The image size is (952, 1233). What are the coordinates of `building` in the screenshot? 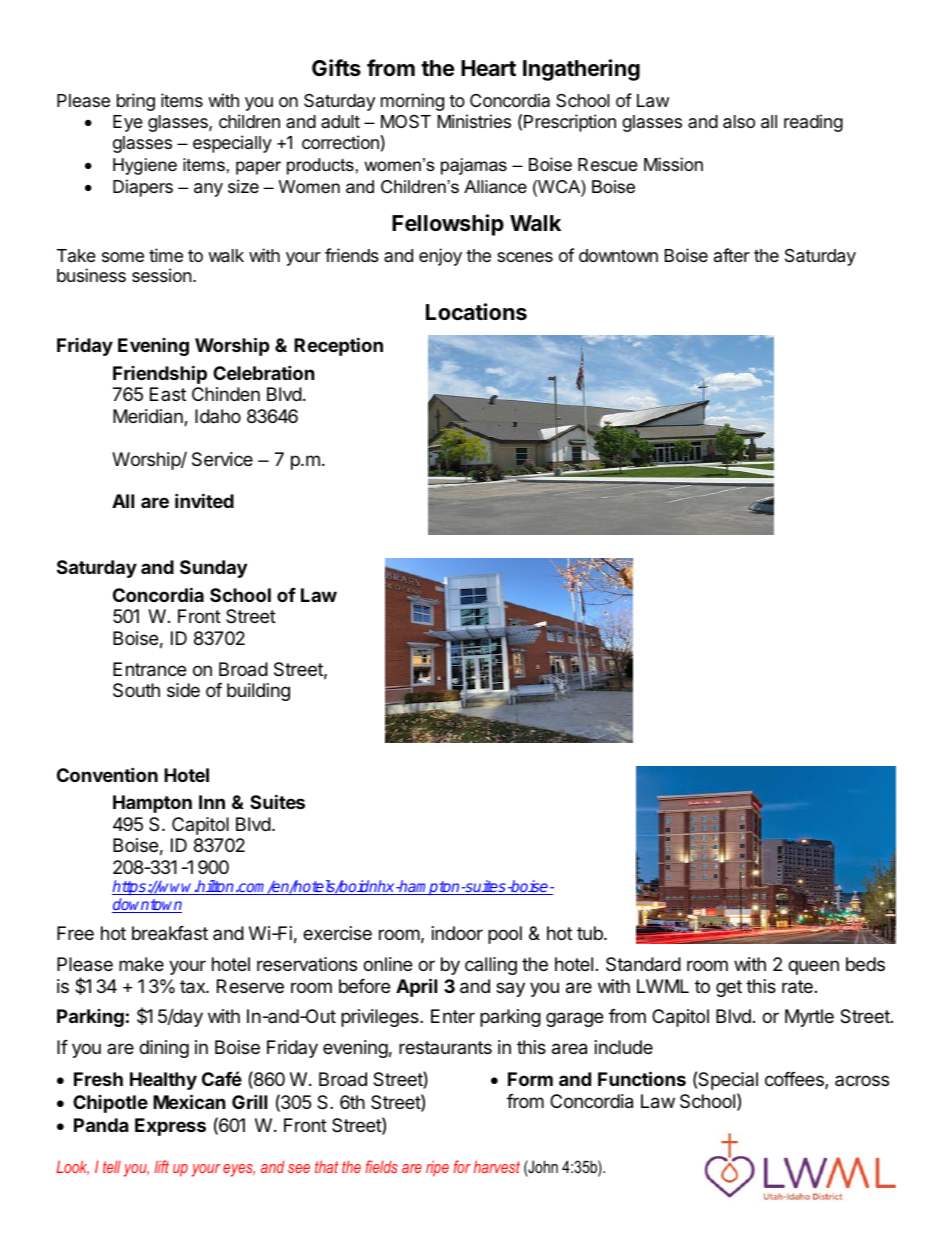 It's located at (258, 692).
